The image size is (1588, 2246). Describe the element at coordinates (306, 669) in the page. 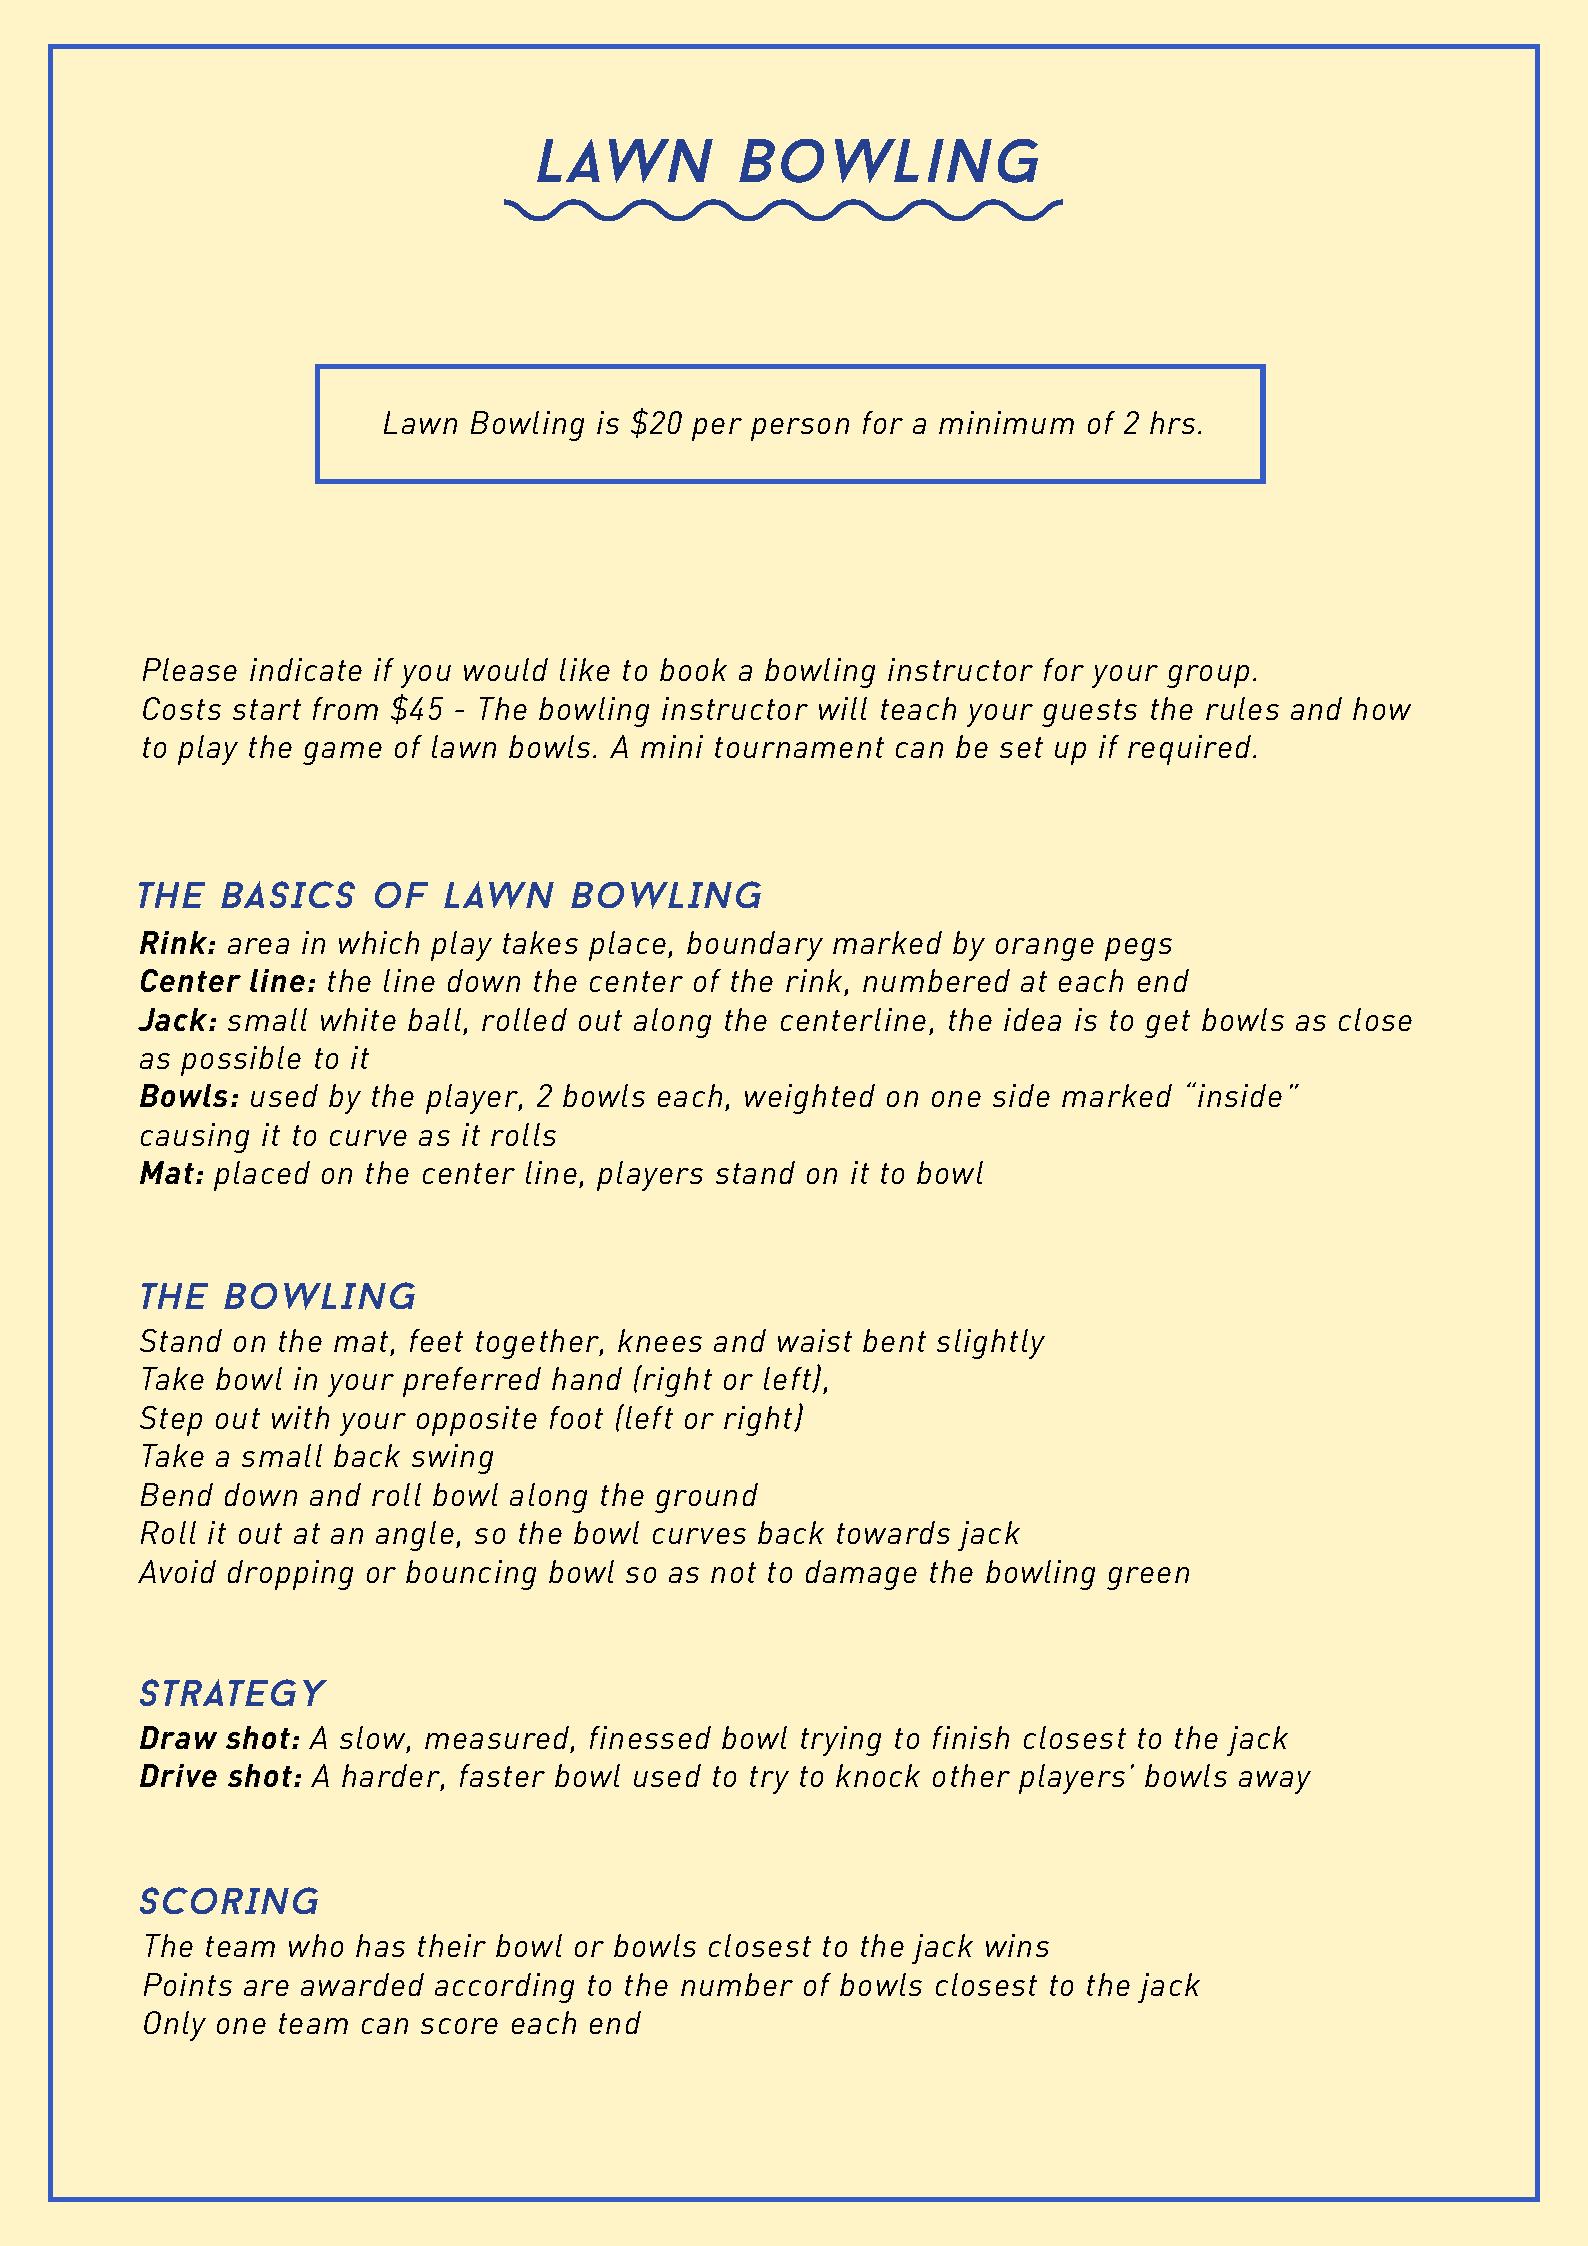

I see `indicate` at that location.
